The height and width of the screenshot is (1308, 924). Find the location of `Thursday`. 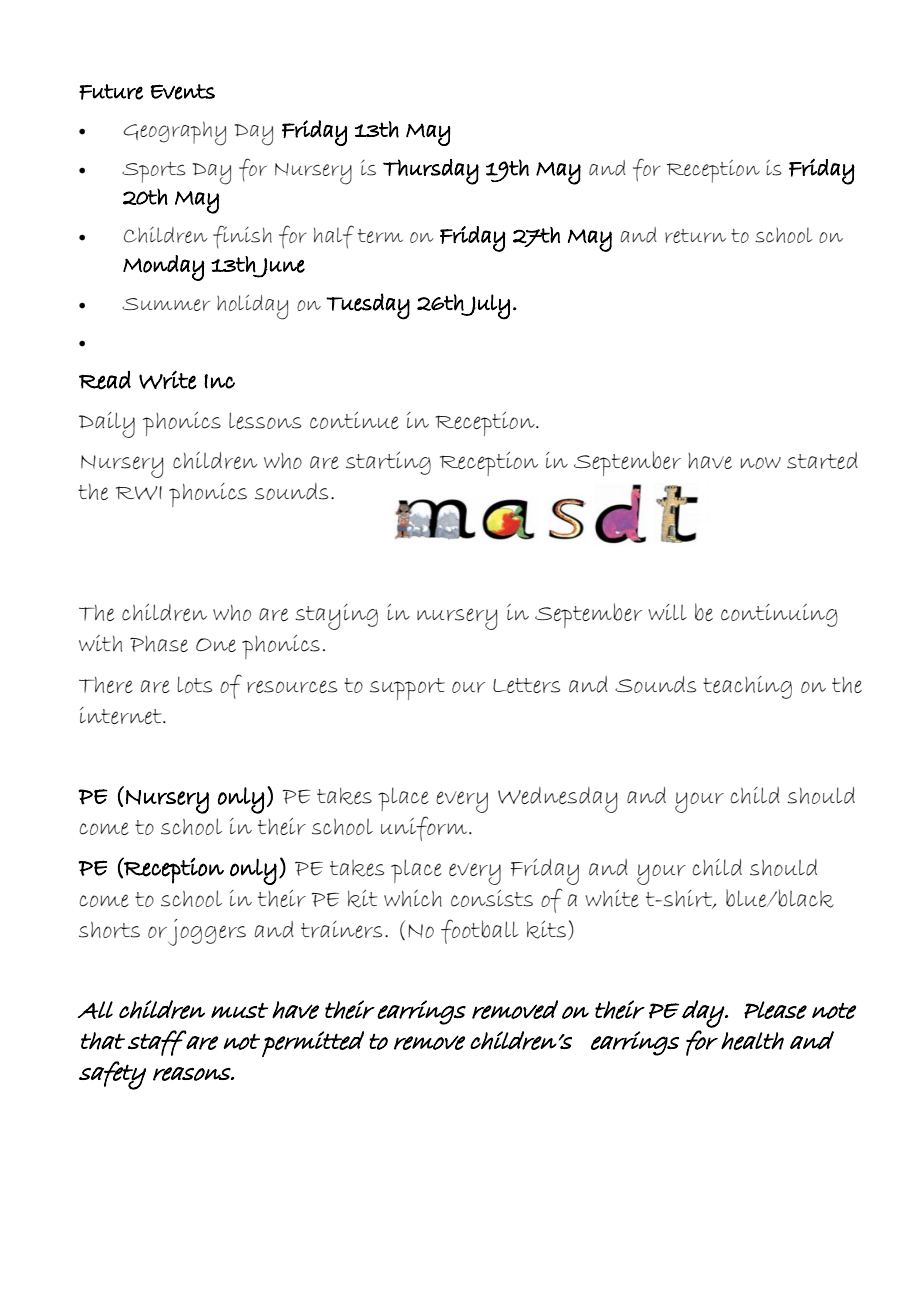

Thursday is located at coordinates (431, 172).
